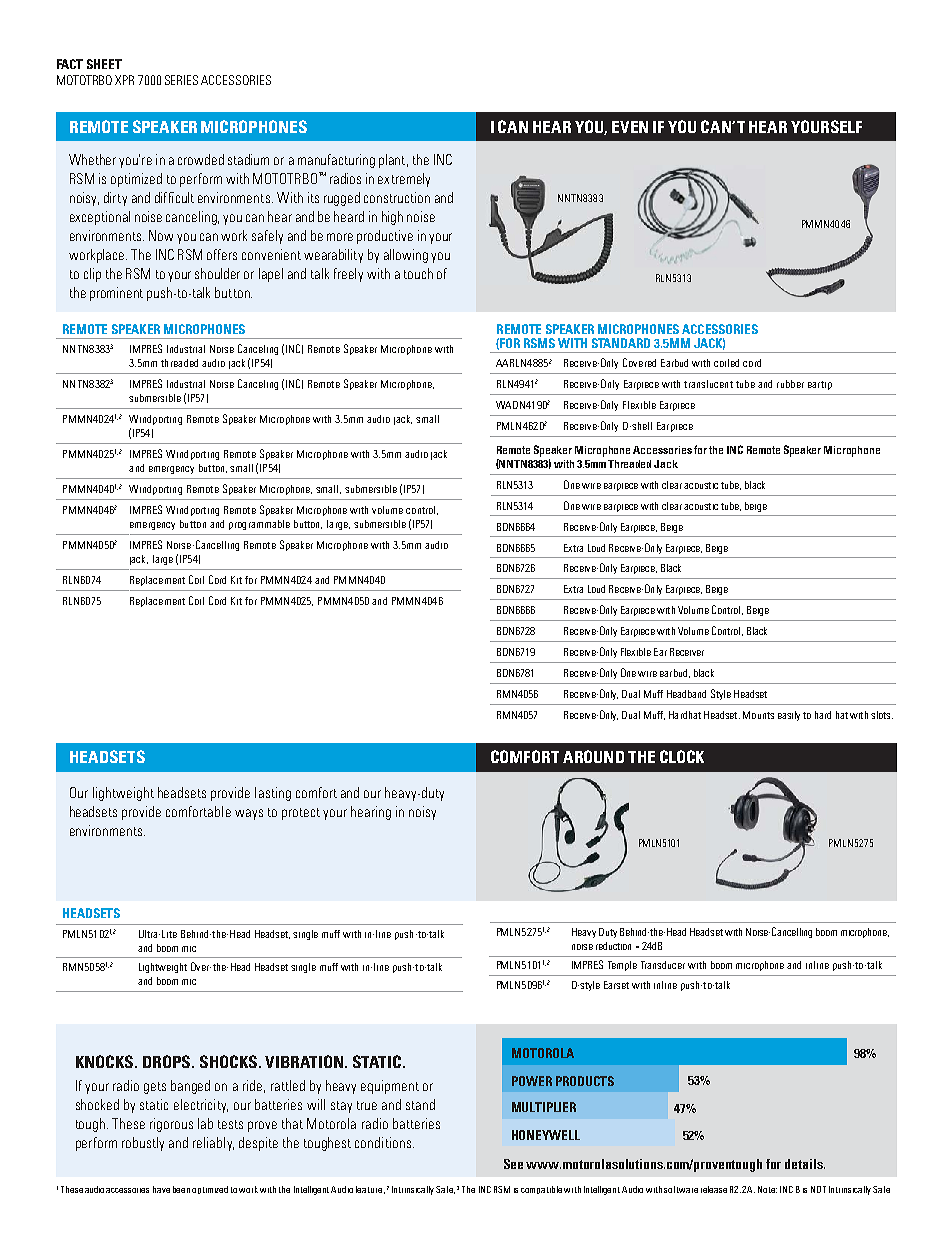  What do you see at coordinates (116, 294) in the document?
I see `prominent` at bounding box center [116, 294].
